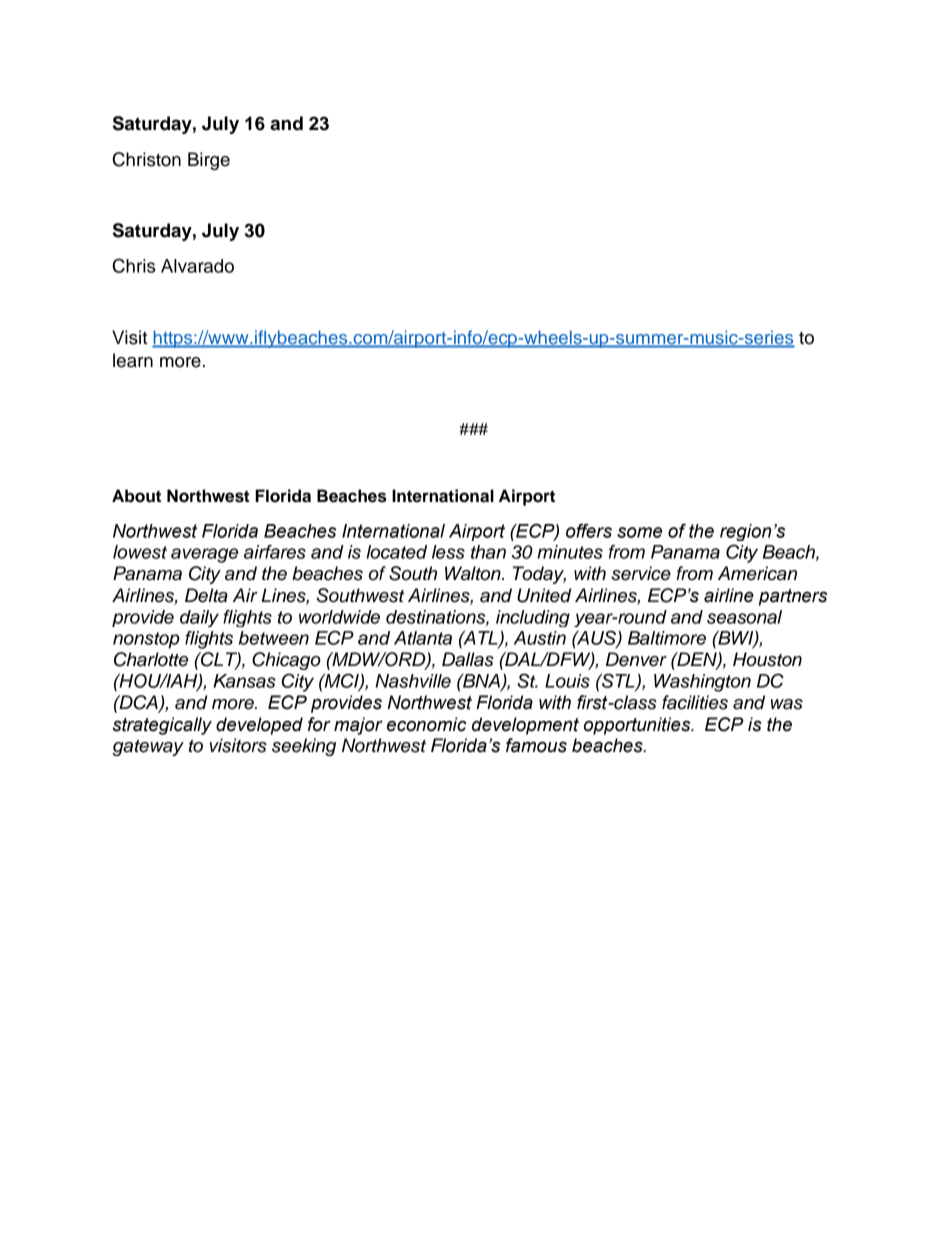 Image resolution: width=952 pixels, height=1233 pixels. Describe the element at coordinates (638, 726) in the image. I see `opportunities` at that location.
